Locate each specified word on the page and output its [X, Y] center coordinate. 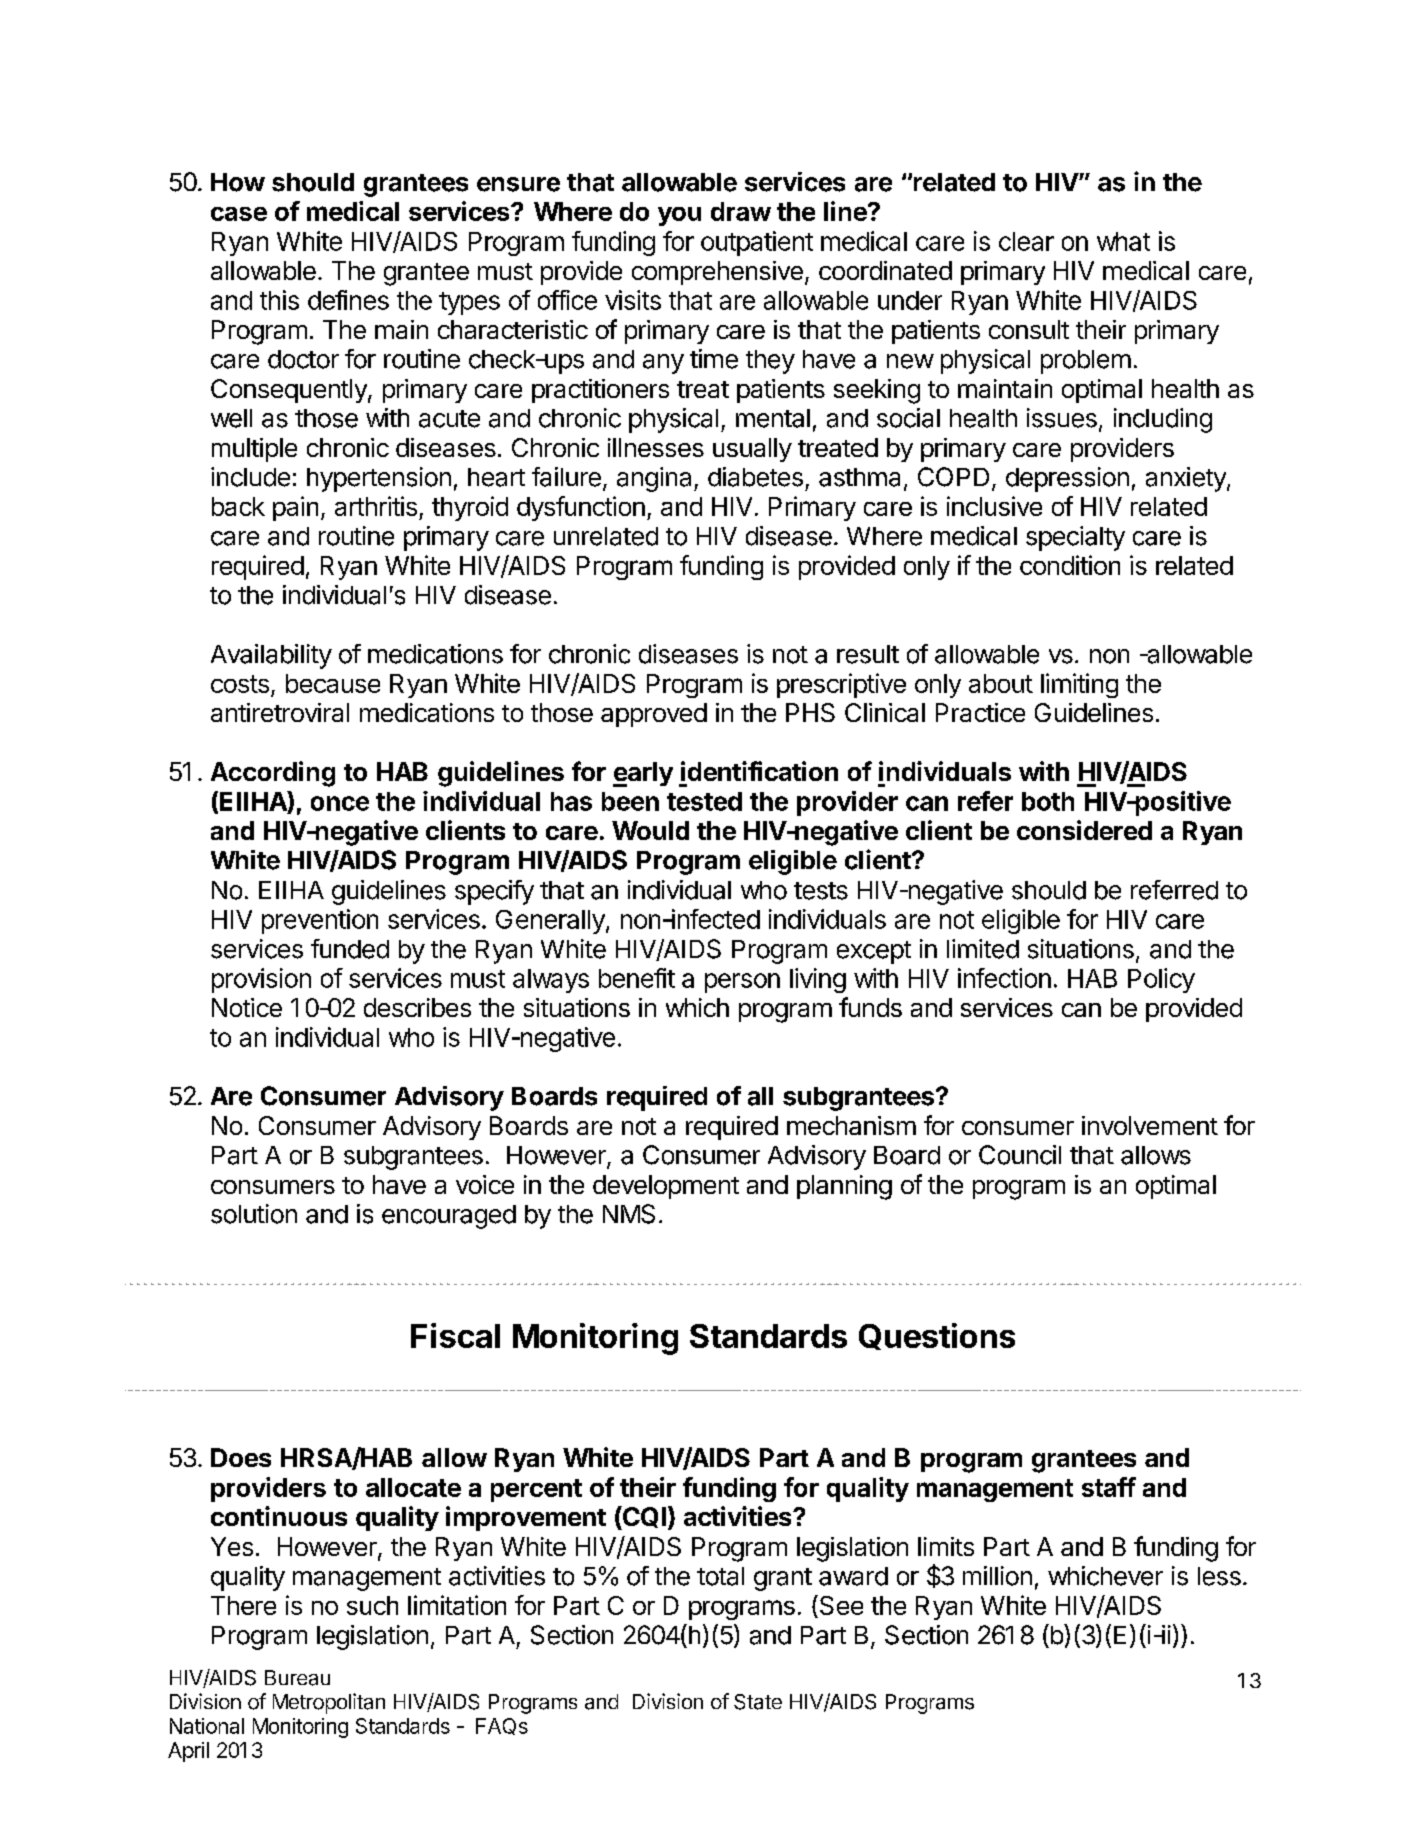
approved [654, 715]
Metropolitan [329, 1703]
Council [1020, 1155]
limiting [1079, 685]
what [1123, 241]
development [666, 1187]
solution [254, 1214]
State [758, 1702]
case [239, 214]
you [679, 216]
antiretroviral [280, 712]
